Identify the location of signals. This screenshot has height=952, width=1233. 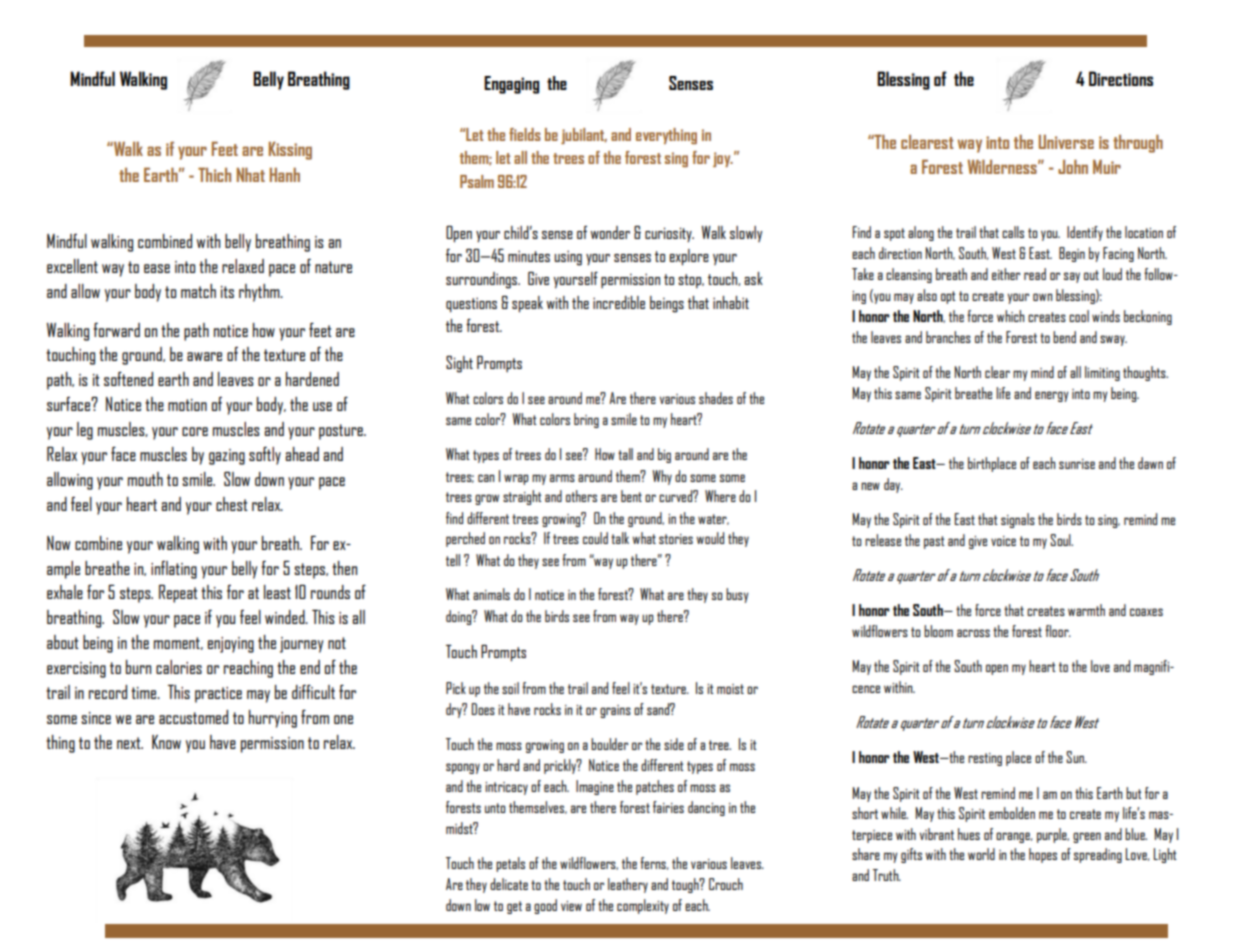
(1018, 520).
